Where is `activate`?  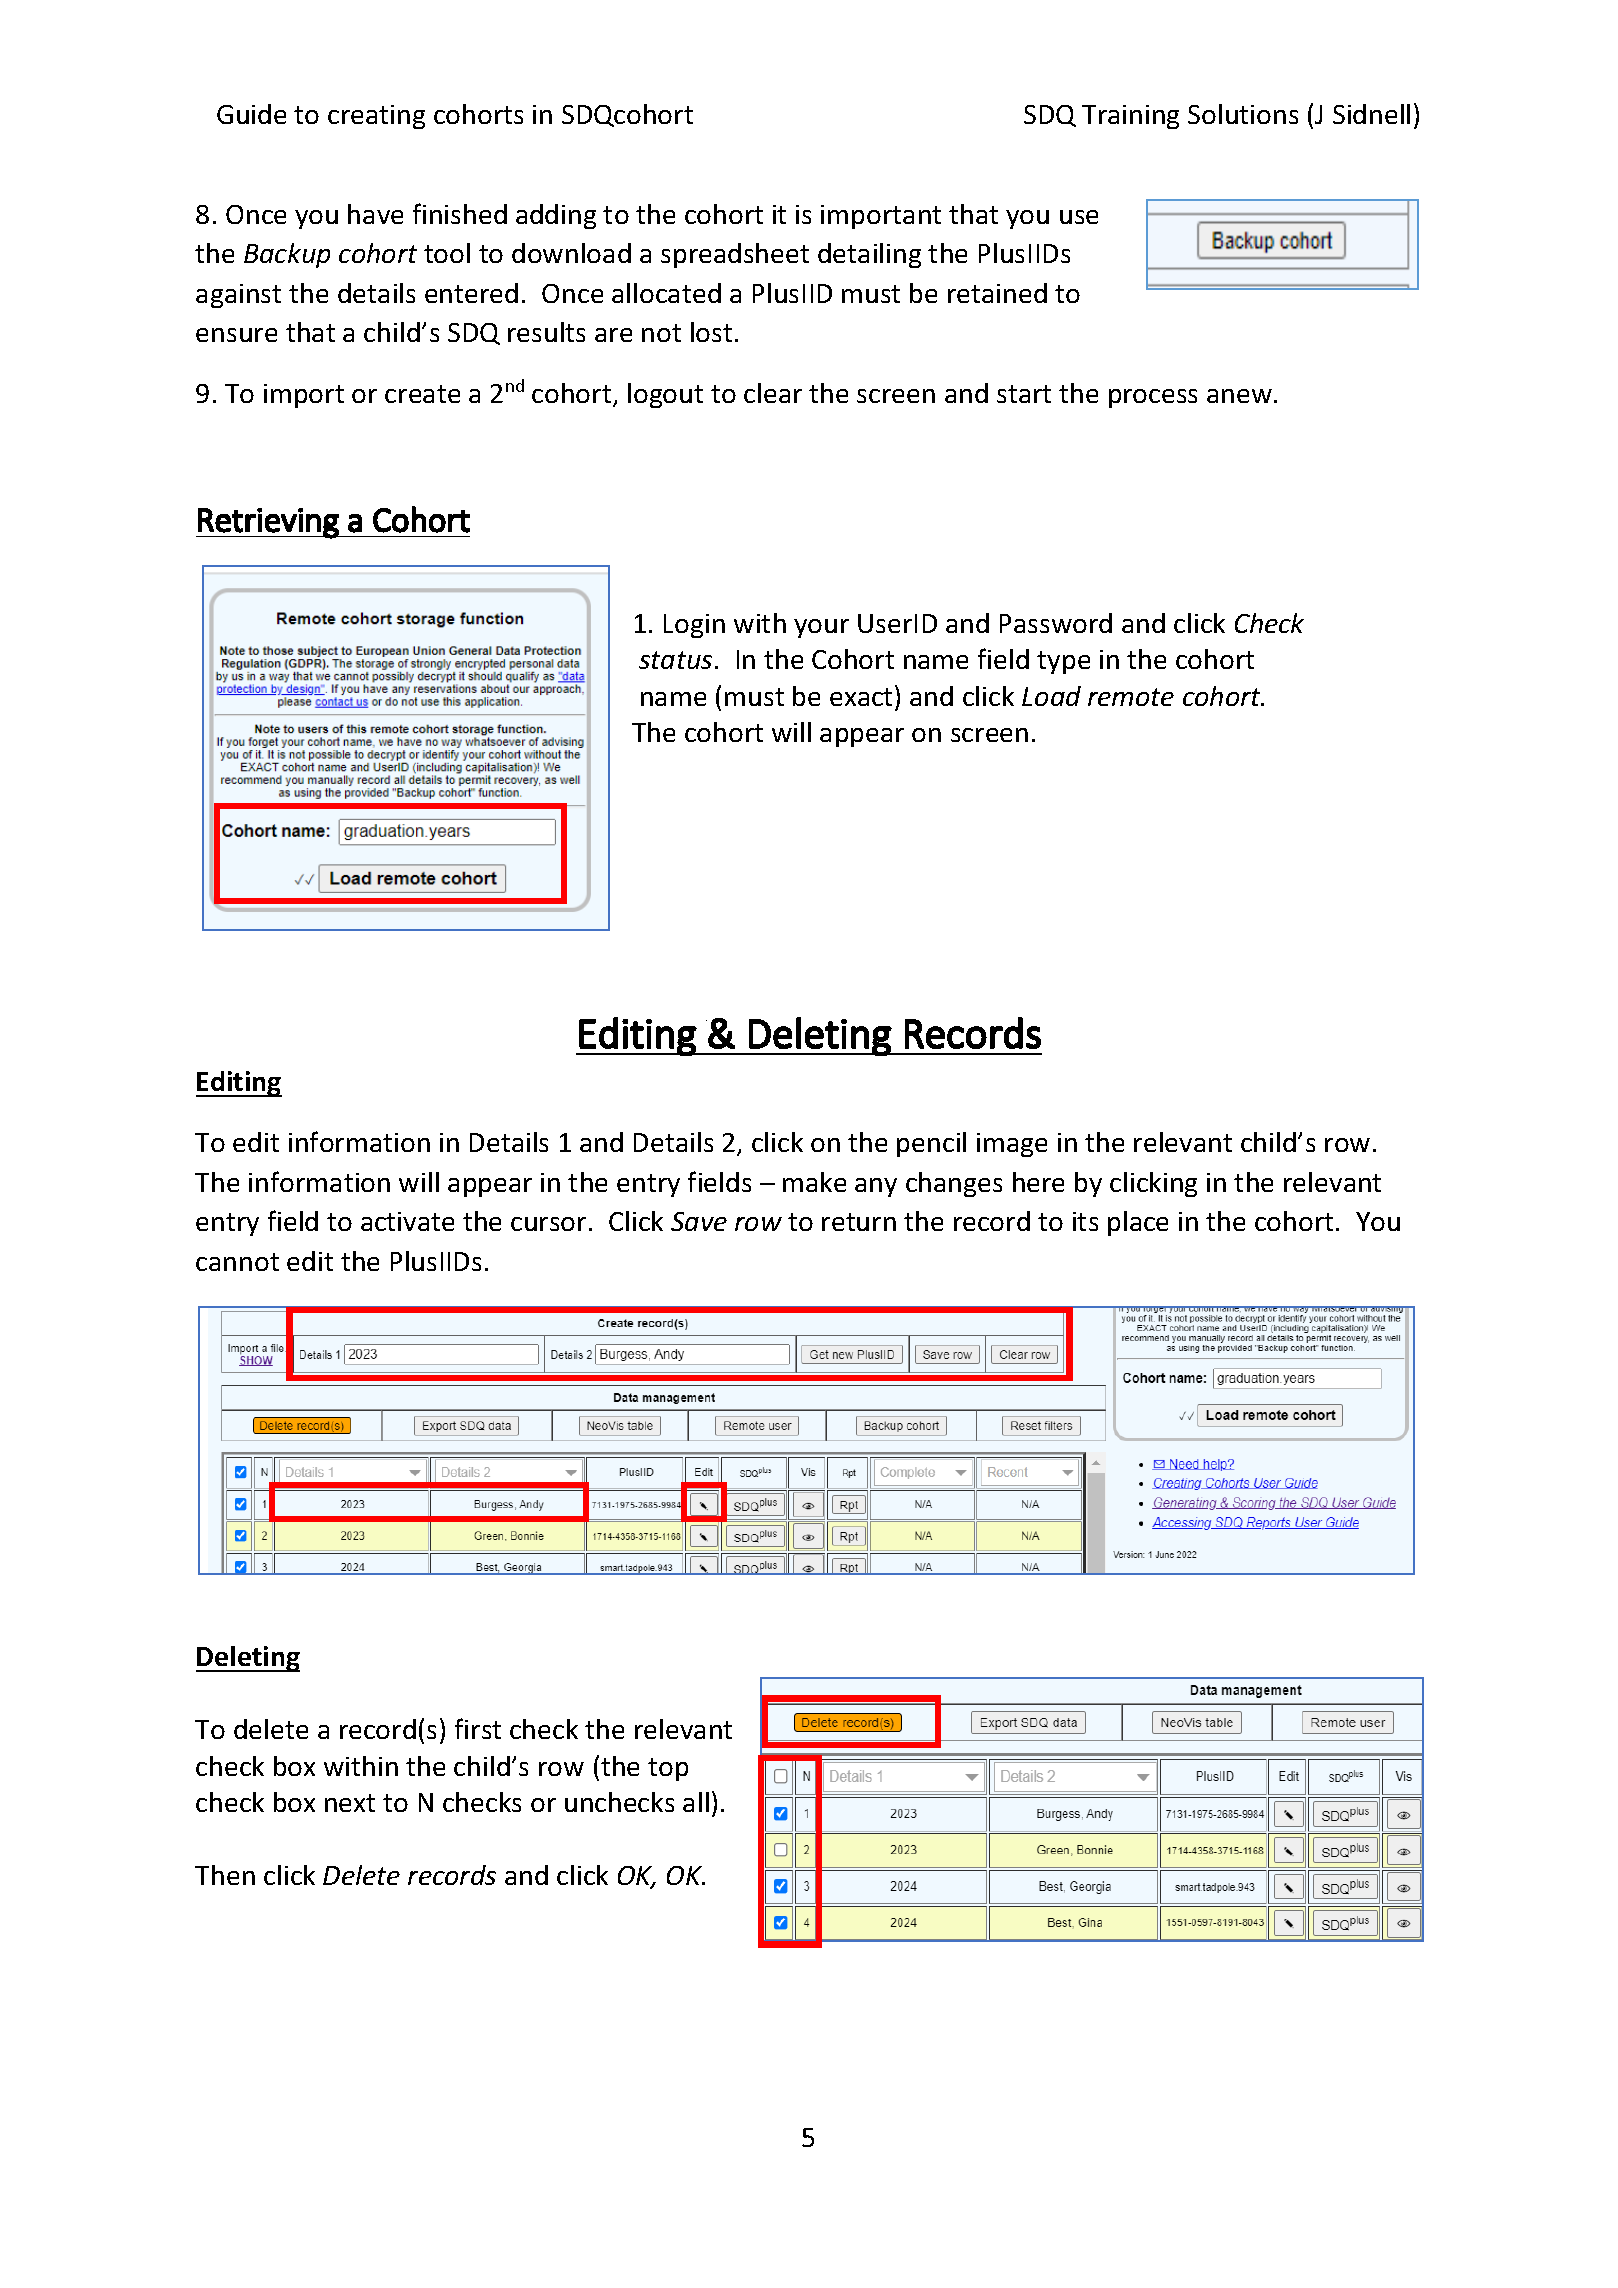
activate is located at coordinates (407, 1221).
